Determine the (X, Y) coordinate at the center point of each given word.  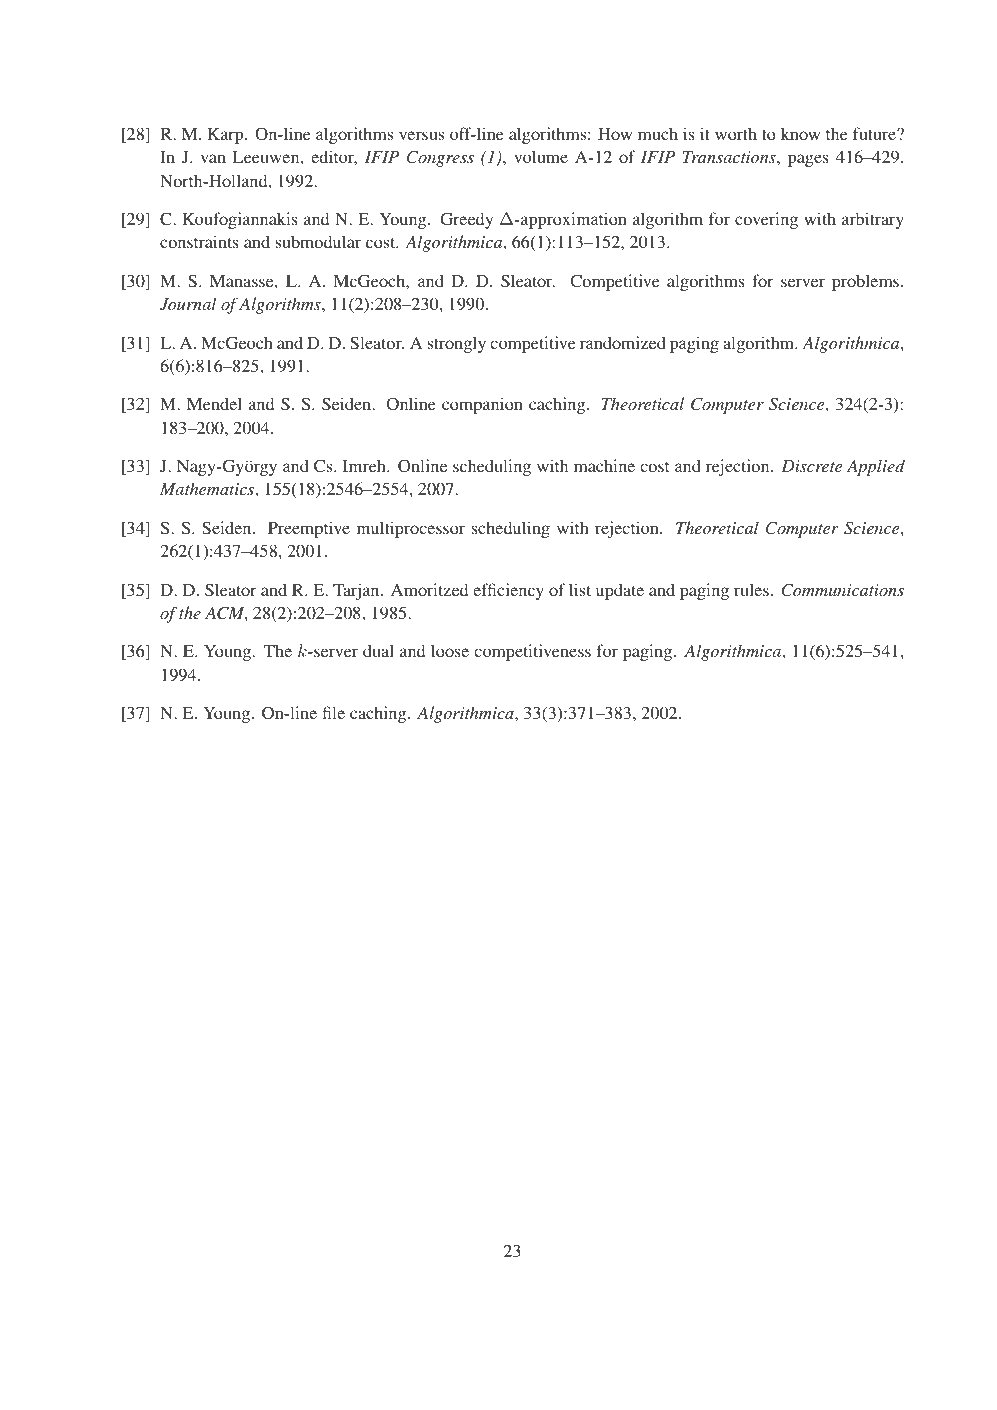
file (334, 712)
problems (867, 282)
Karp (227, 136)
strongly (456, 344)
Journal (188, 304)
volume (541, 156)
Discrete (811, 466)
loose (450, 650)
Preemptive (309, 529)
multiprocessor (411, 529)
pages (808, 160)
